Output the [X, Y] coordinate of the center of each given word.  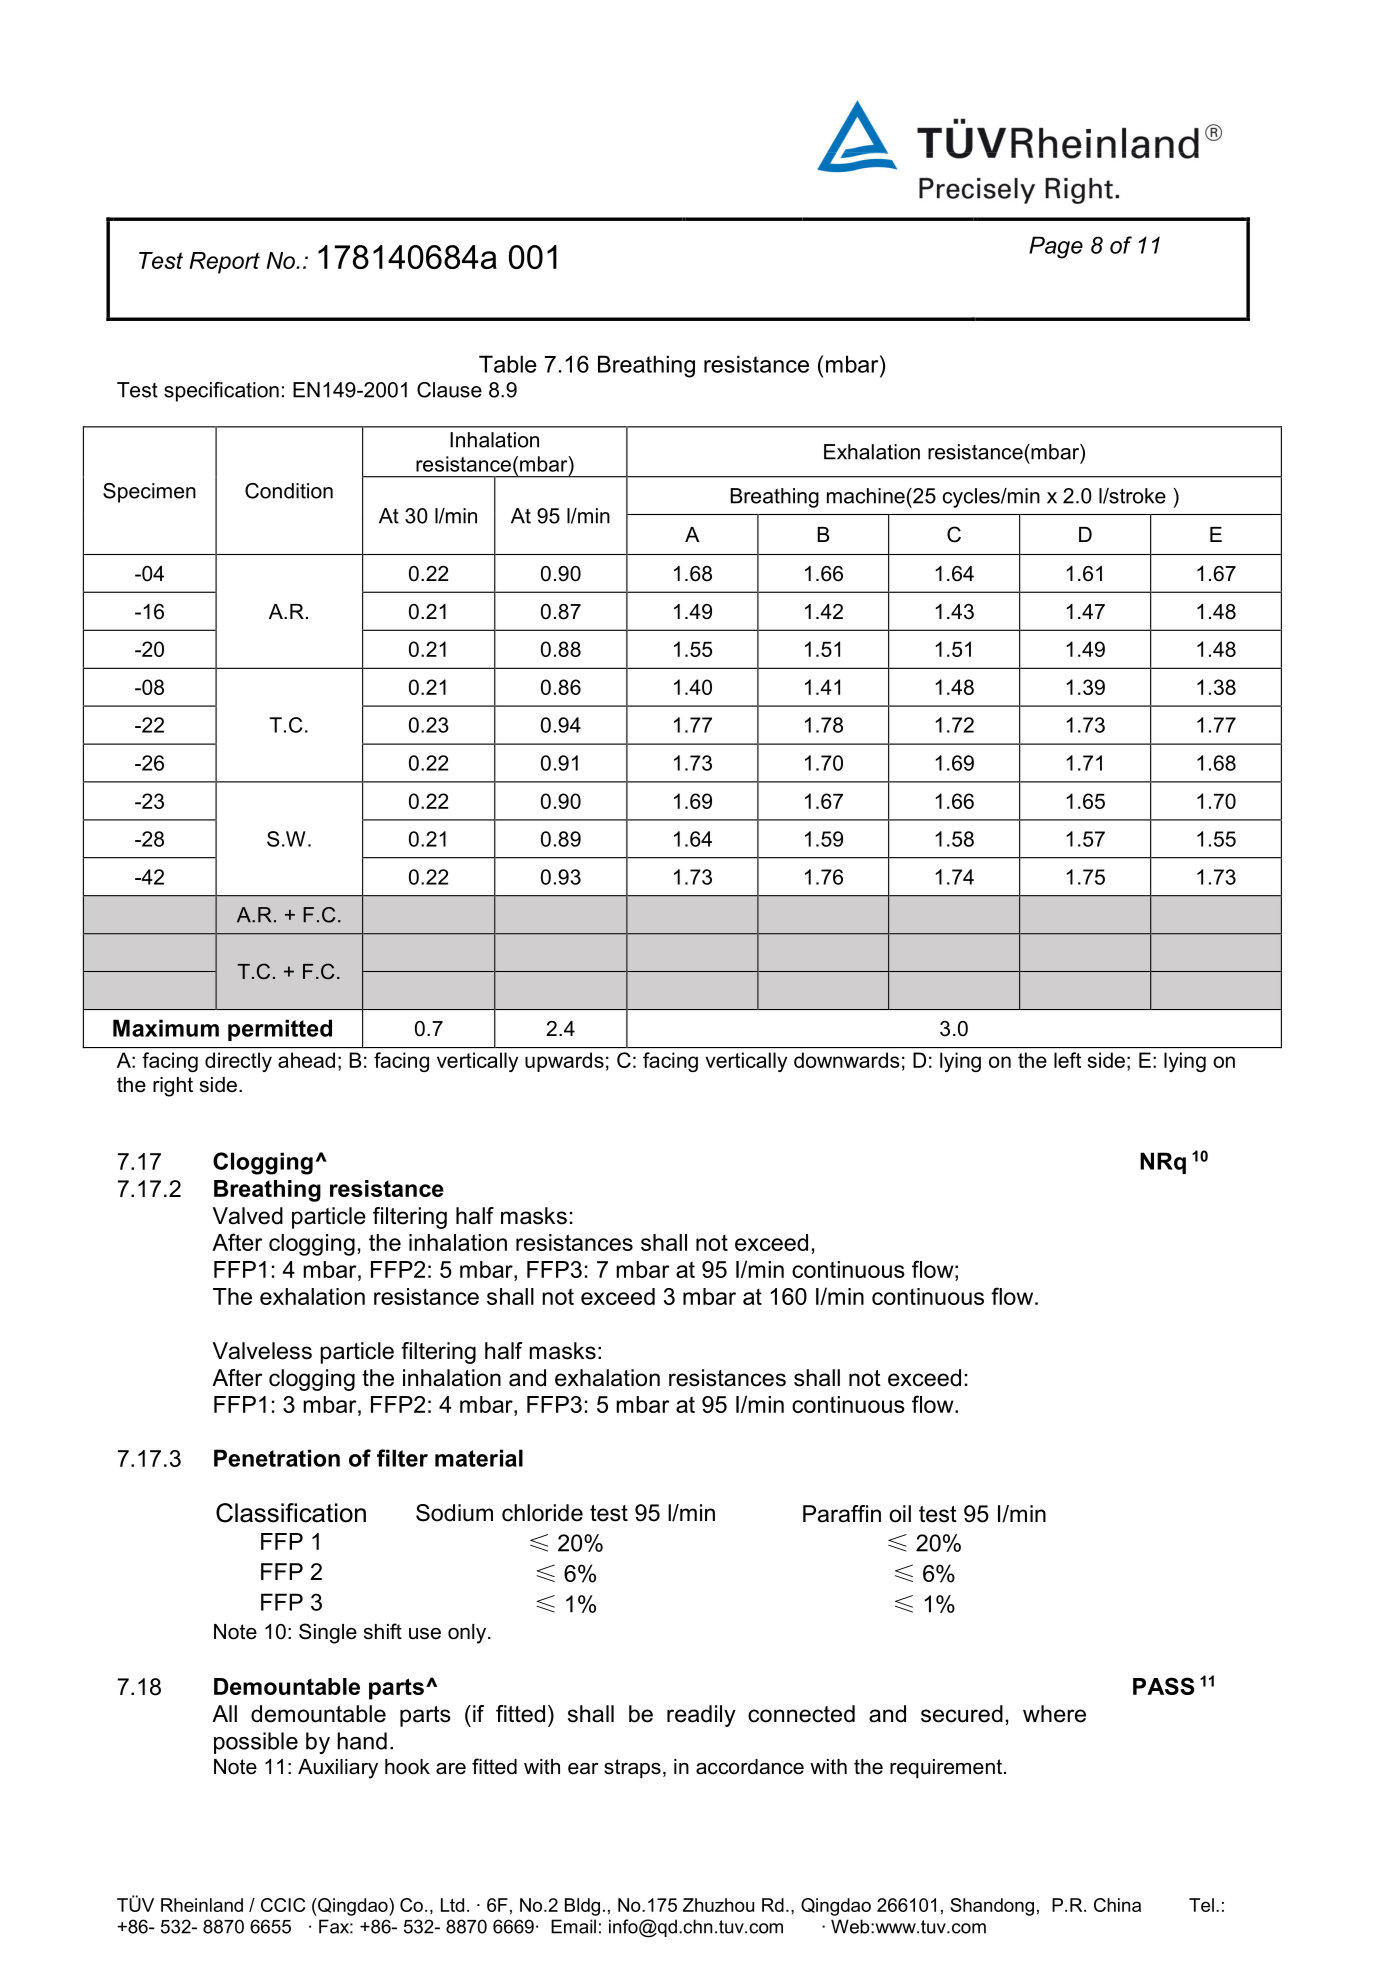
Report [224, 263]
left [1067, 1060]
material [479, 1458]
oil [900, 1514]
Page [1056, 247]
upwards [564, 1062]
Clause [449, 390]
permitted [280, 1030]
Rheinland [202, 1905]
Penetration [277, 1458]
